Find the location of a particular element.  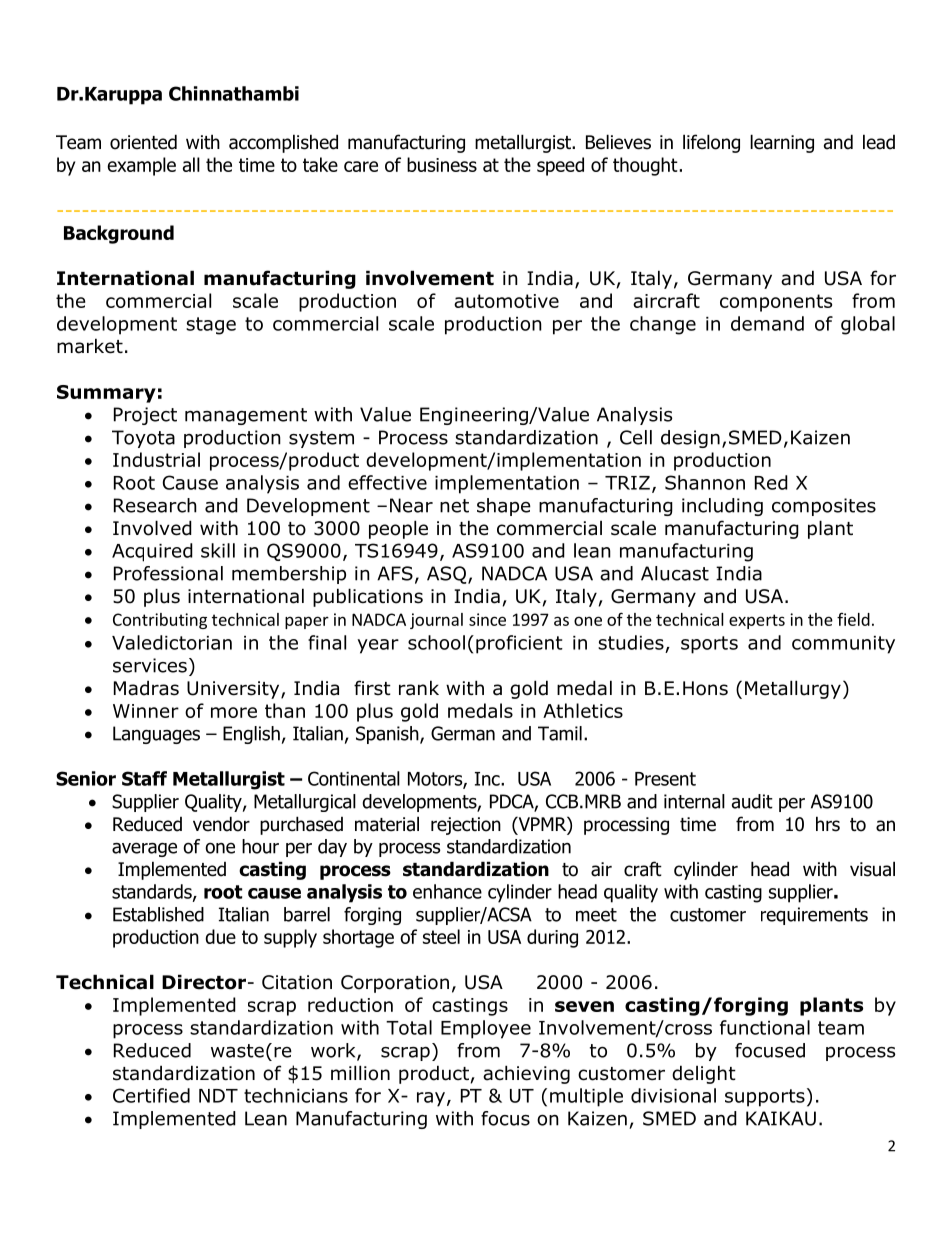

audit is located at coordinates (752, 801).
